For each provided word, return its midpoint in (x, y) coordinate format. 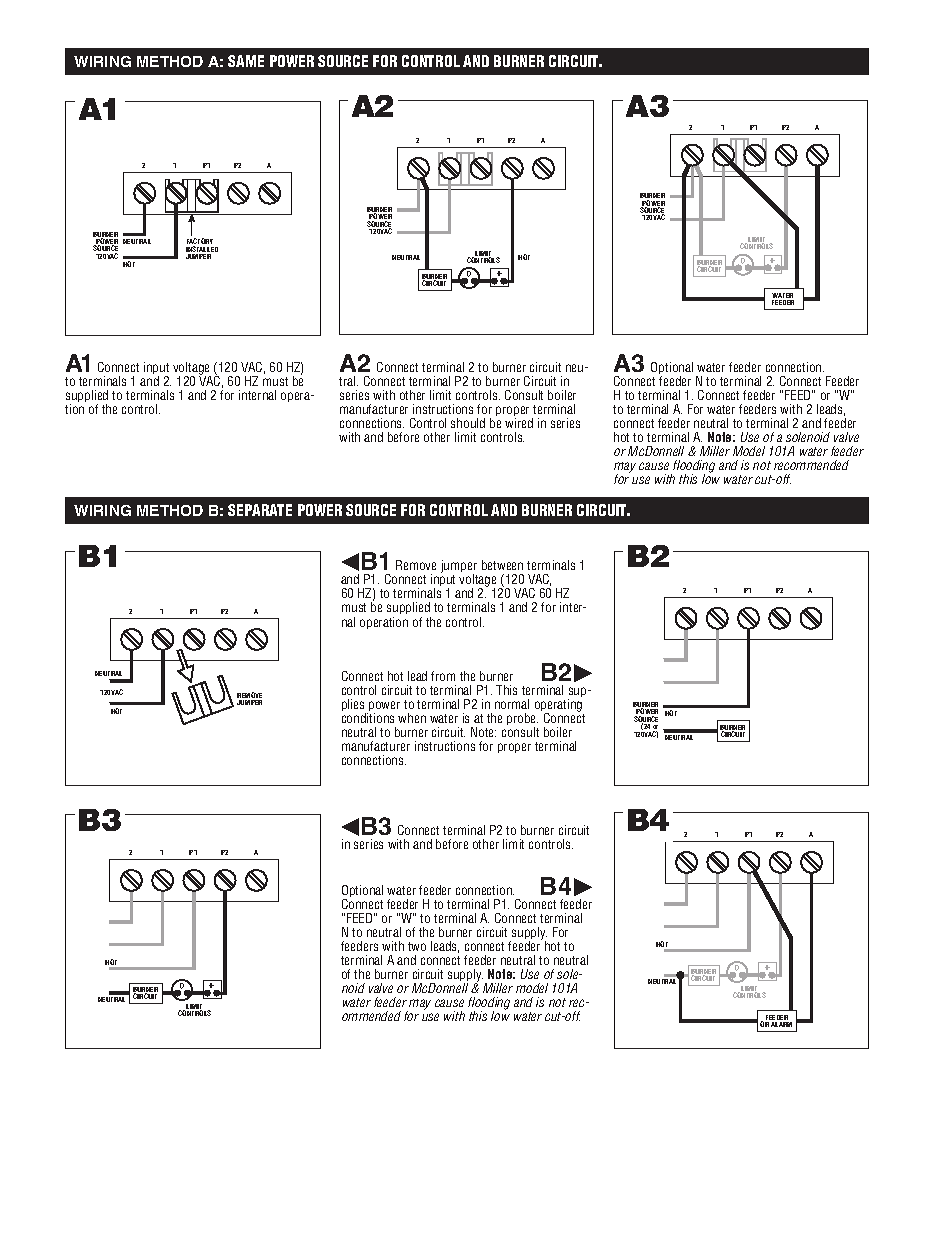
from (443, 676)
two (417, 946)
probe (522, 721)
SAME (246, 61)
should (468, 423)
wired (519, 423)
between (502, 565)
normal (512, 704)
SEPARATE (260, 510)
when (412, 718)
